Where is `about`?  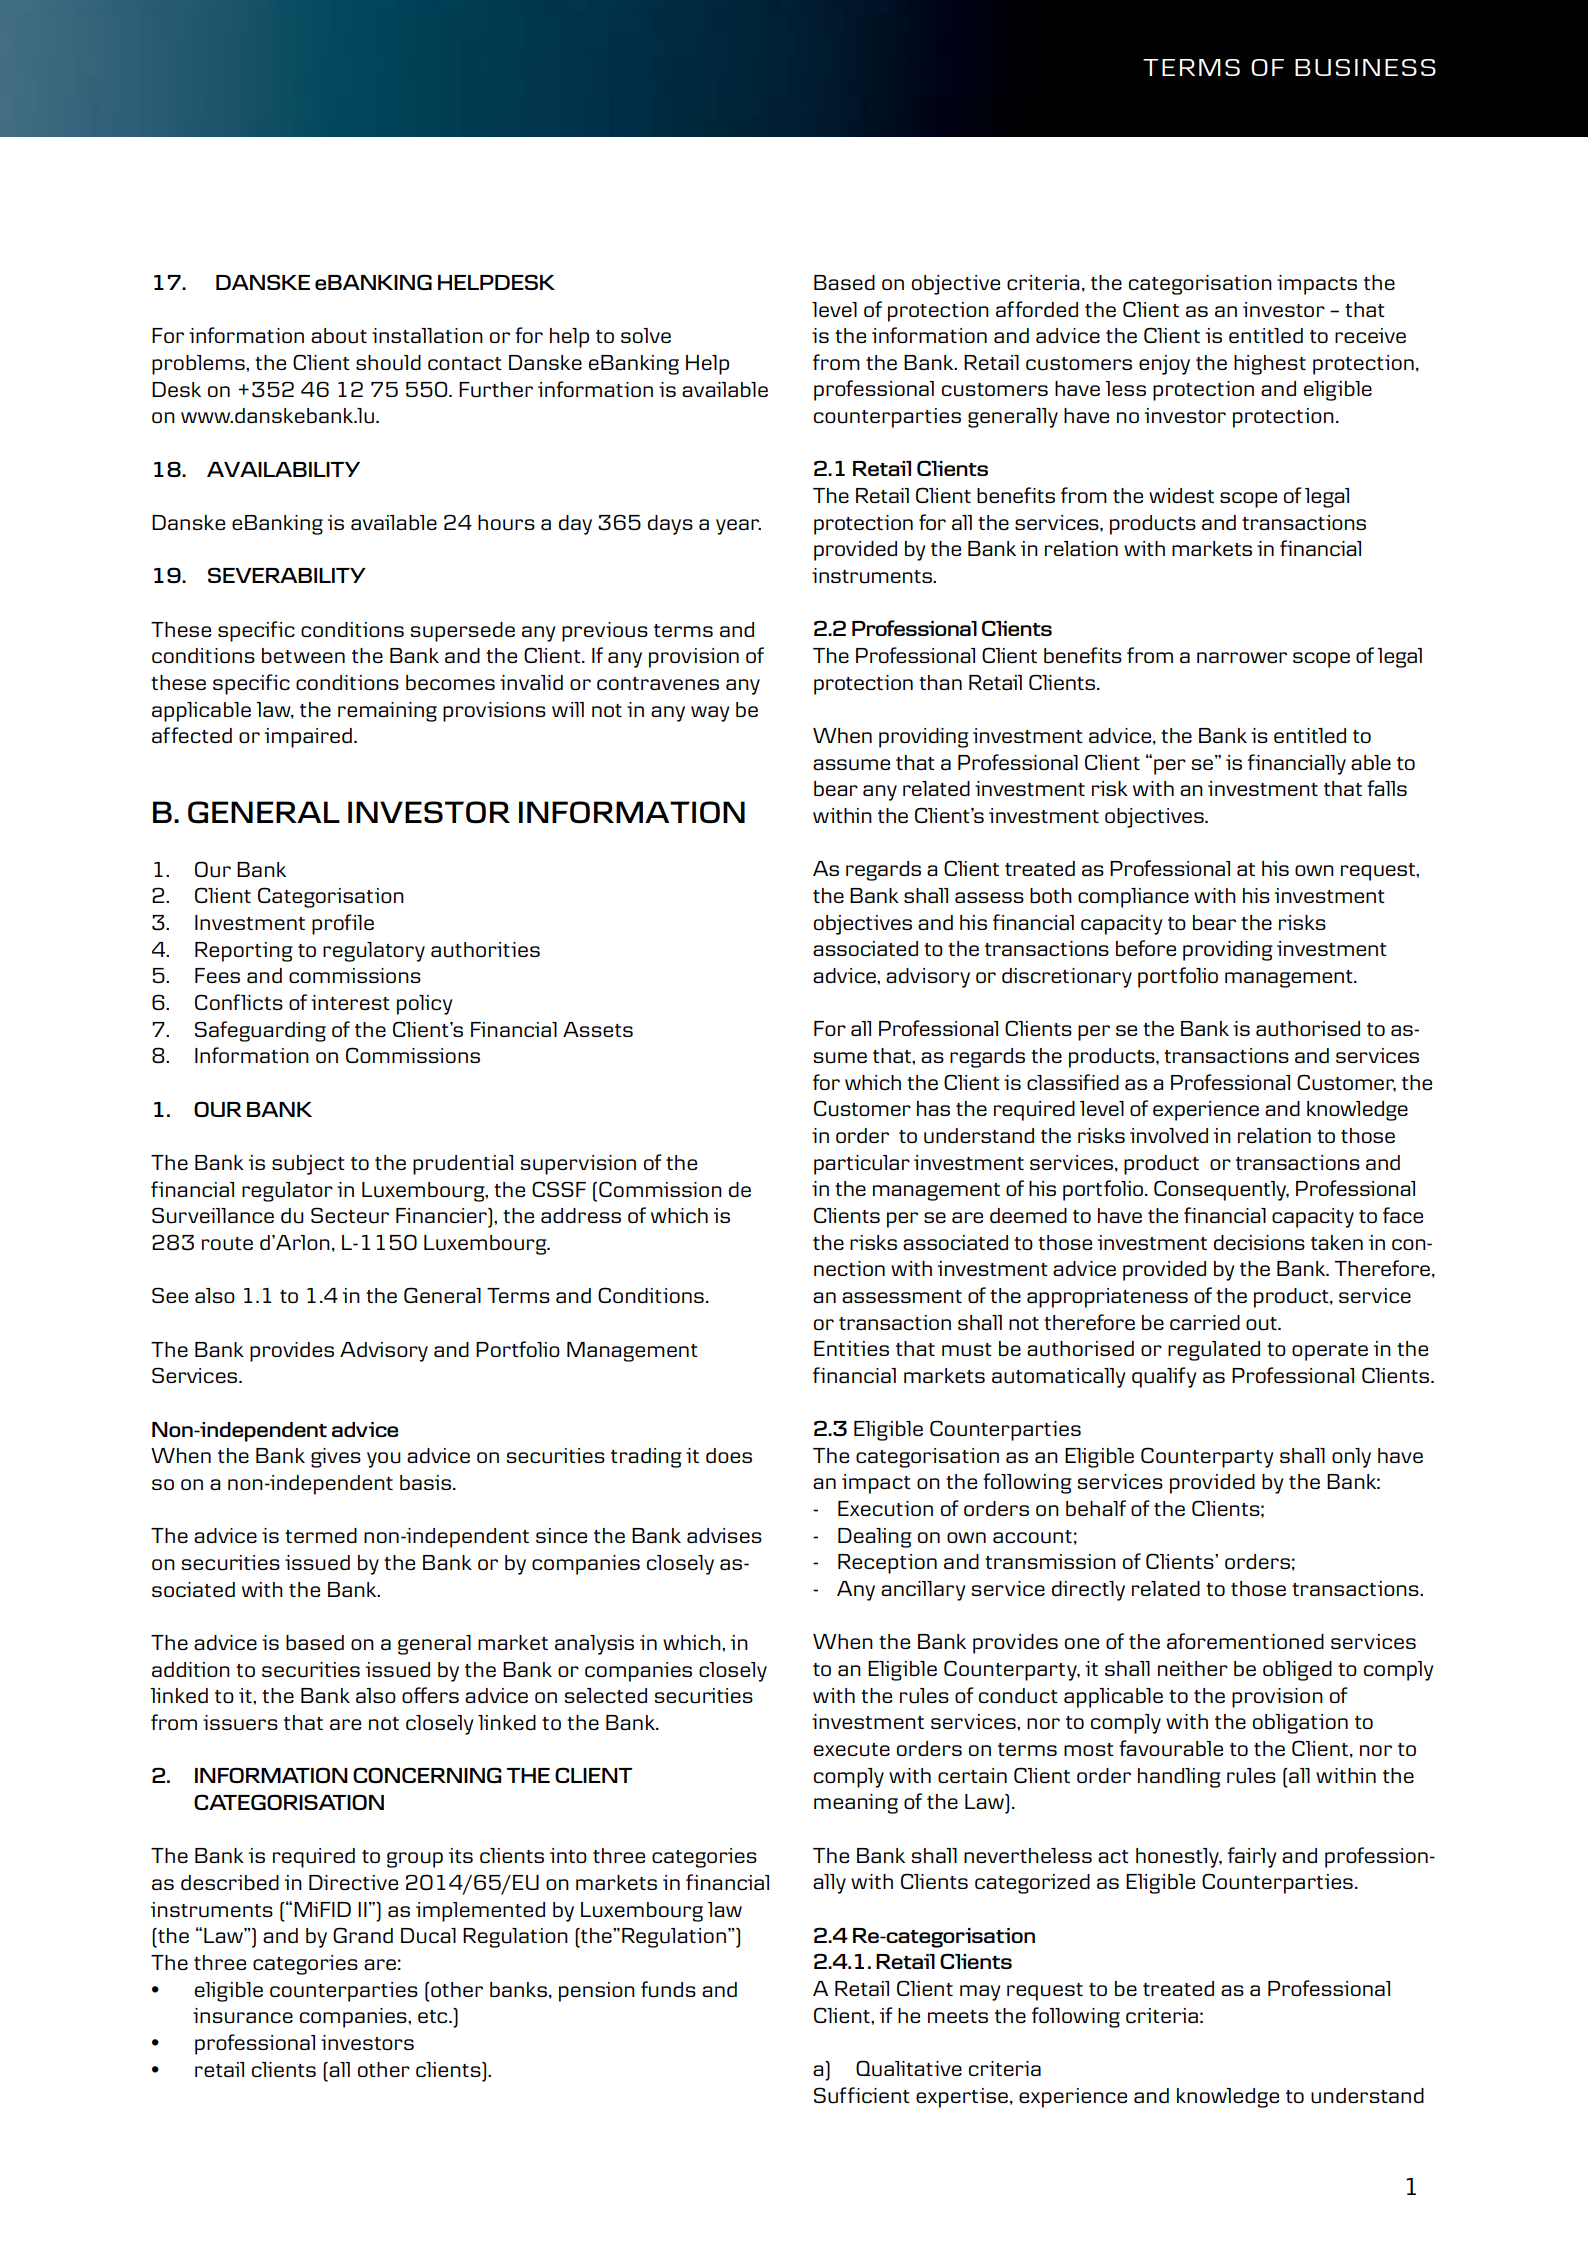 about is located at coordinates (339, 336).
